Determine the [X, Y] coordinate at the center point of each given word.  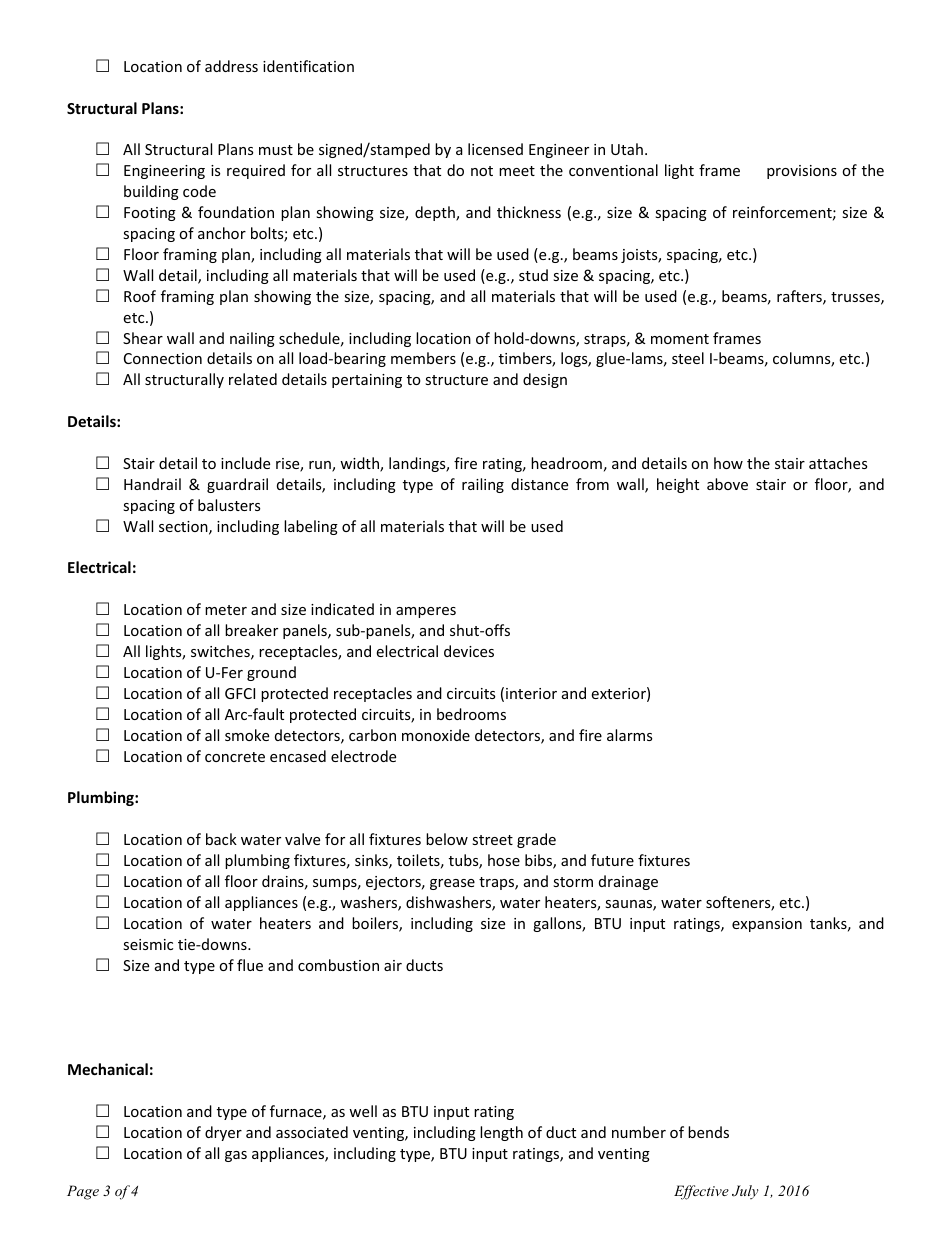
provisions [802, 172]
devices [469, 651]
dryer [223, 1133]
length [501, 1133]
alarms [629, 735]
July [745, 1192]
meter [226, 610]
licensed [495, 149]
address [231, 66]
